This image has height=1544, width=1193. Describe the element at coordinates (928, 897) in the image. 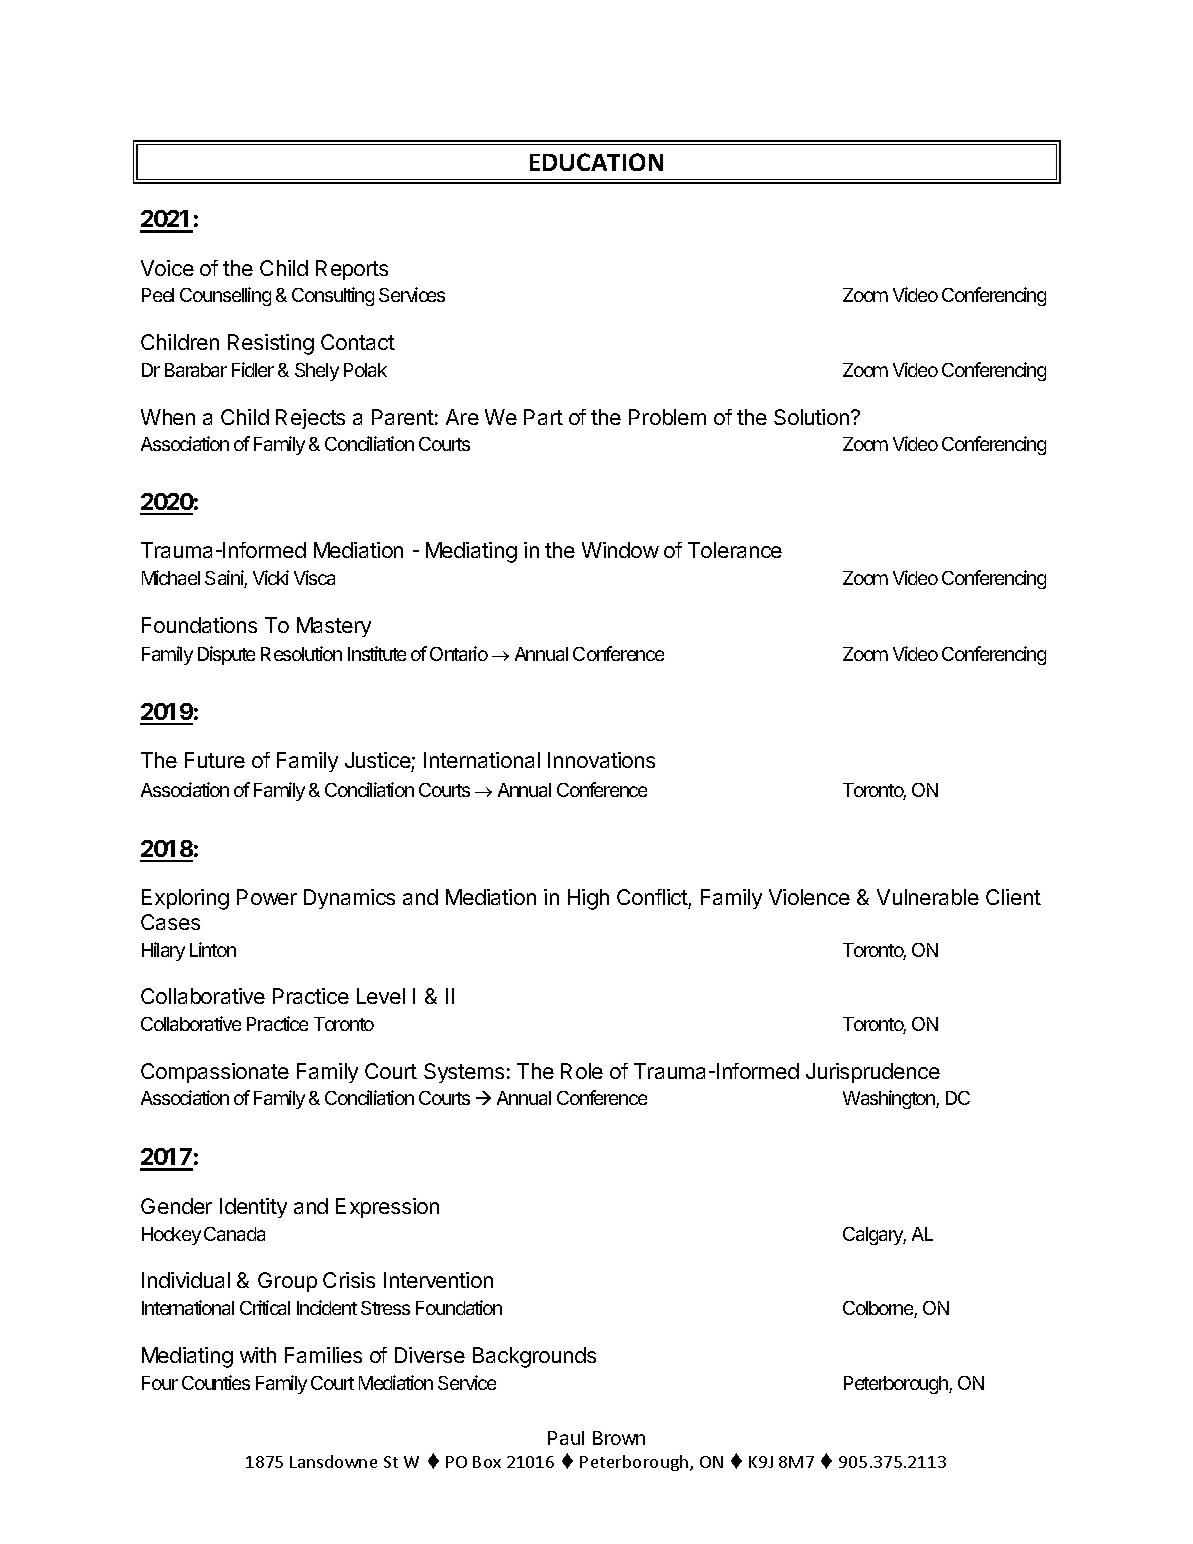

I see `Vulnerable` at that location.
